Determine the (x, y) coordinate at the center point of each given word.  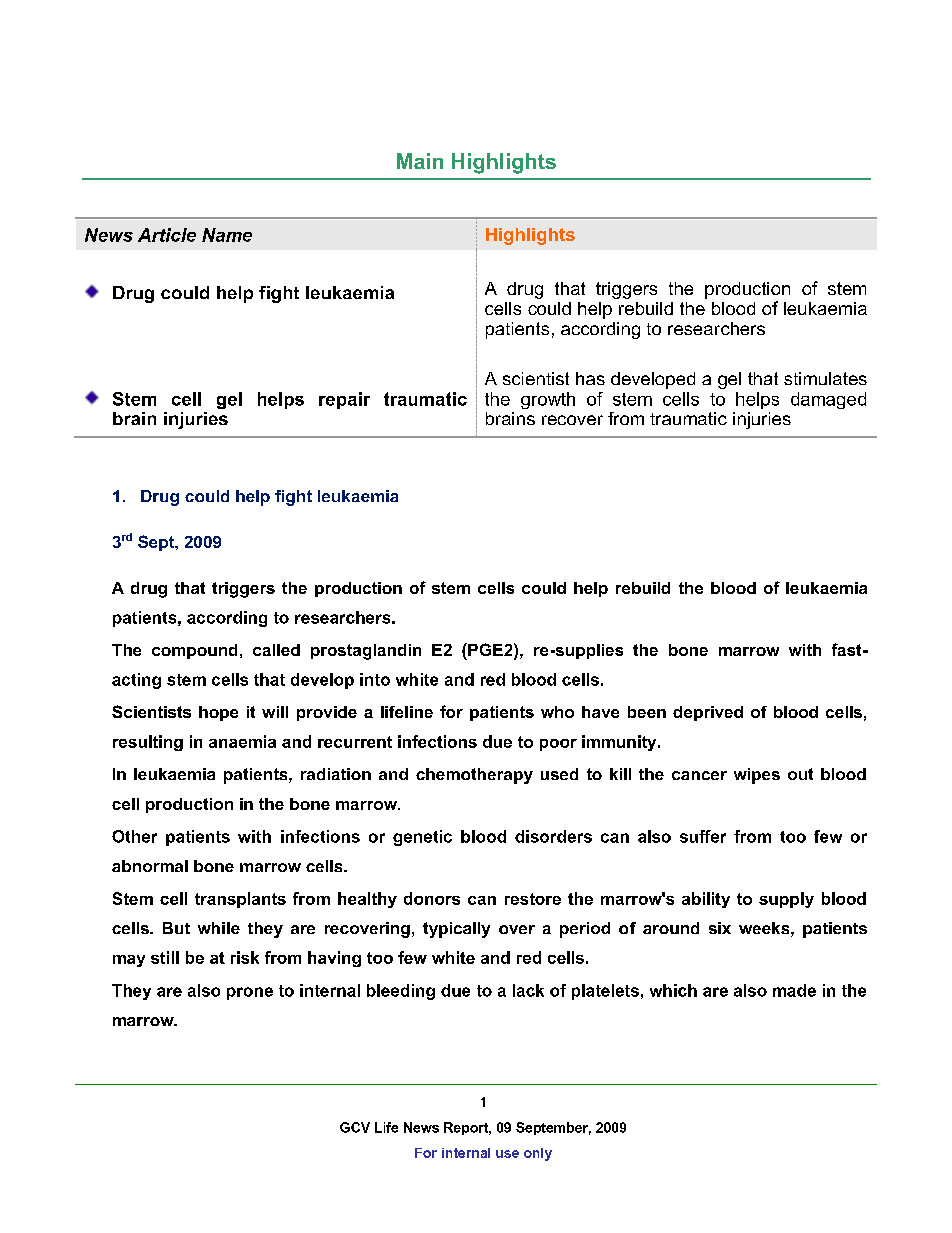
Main (420, 161)
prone (250, 993)
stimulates (825, 378)
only (538, 1154)
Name (227, 235)
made (794, 990)
